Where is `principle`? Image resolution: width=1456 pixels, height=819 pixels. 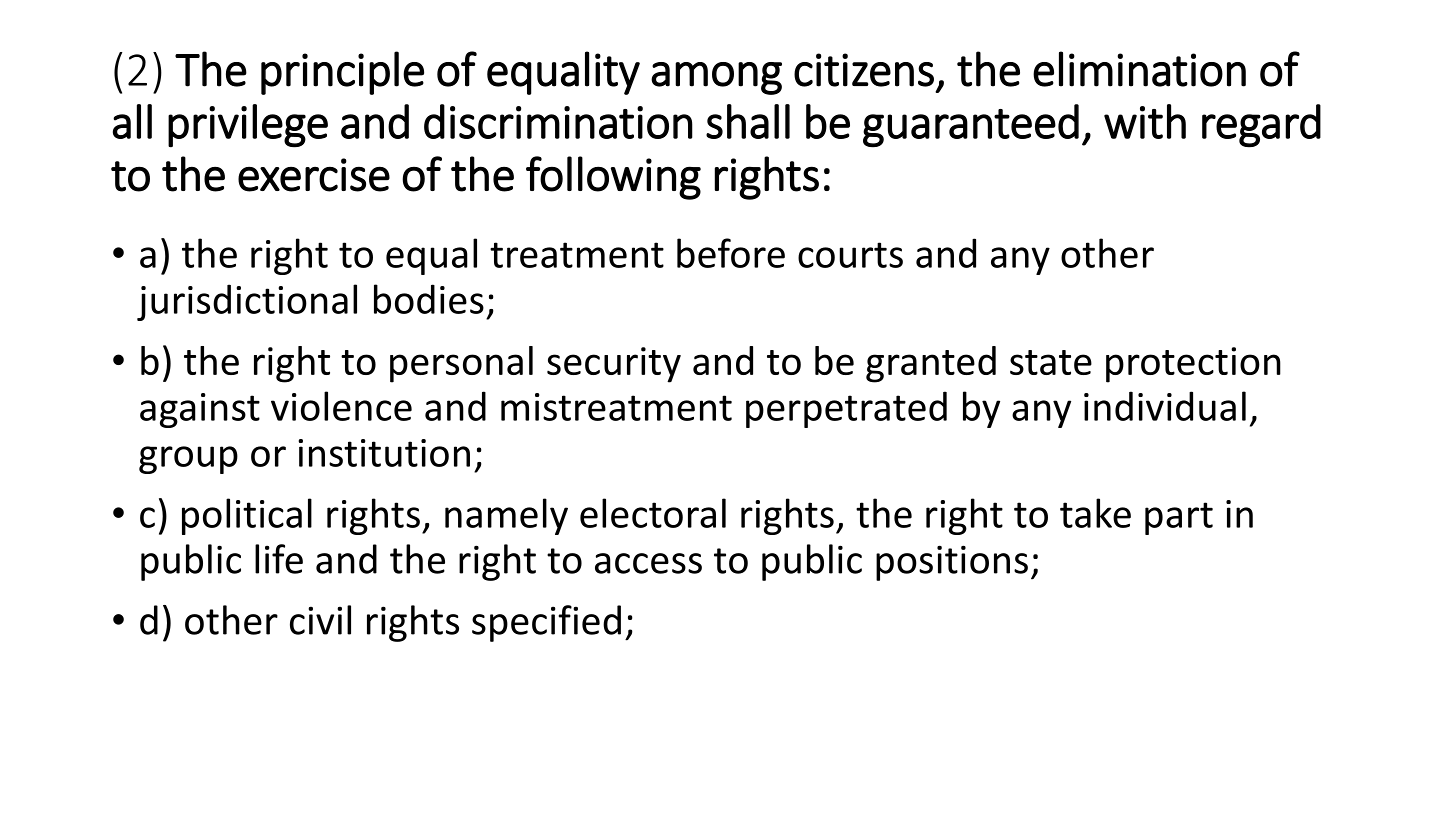 principle is located at coordinates (342, 73).
